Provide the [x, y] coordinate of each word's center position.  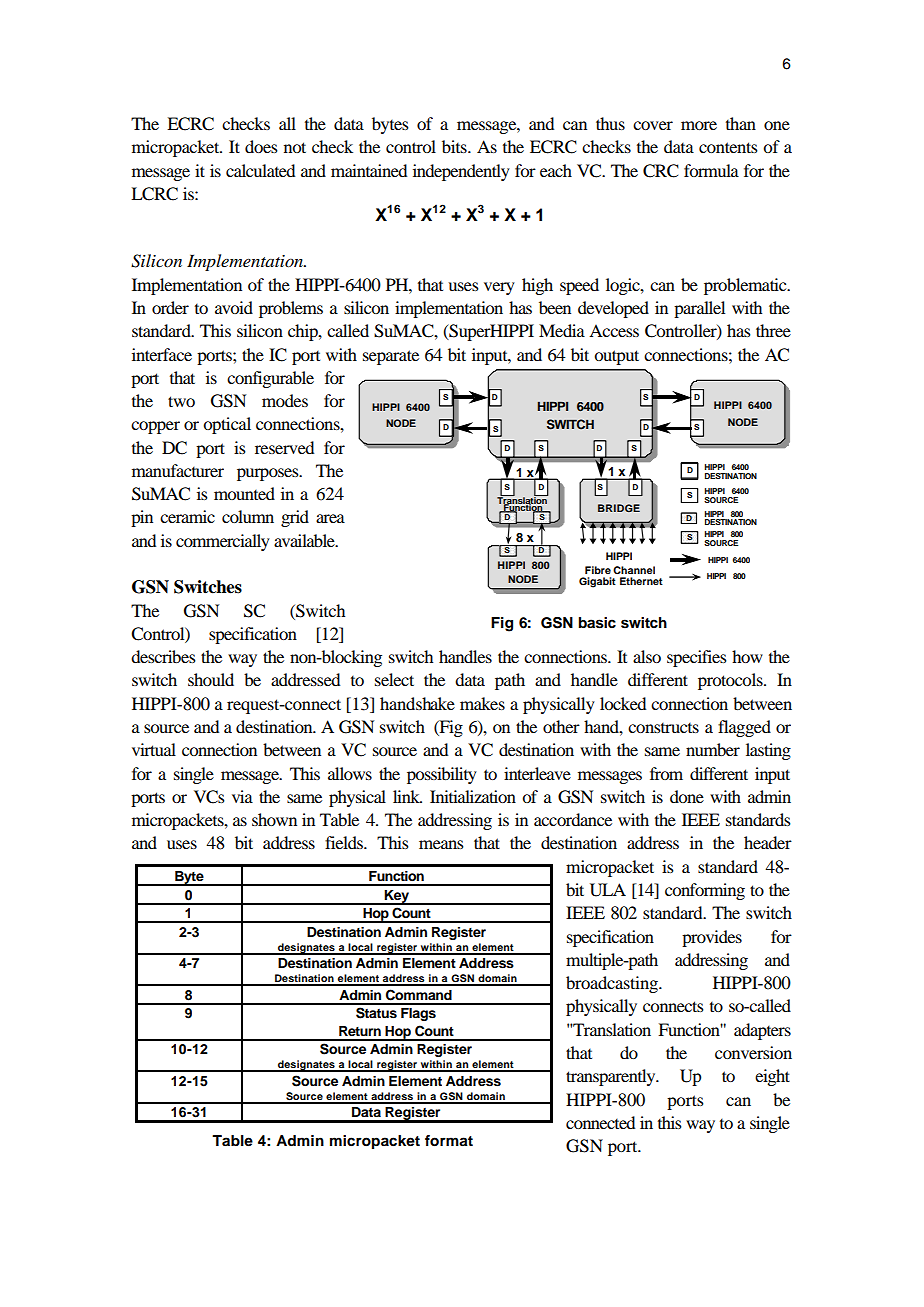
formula [711, 170]
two [181, 401]
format [449, 1141]
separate [391, 357]
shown [274, 819]
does [261, 146]
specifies [697, 658]
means [441, 844]
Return [360, 1031]
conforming [705, 891]
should [211, 679]
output [616, 357]
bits [455, 146]
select [394, 679]
